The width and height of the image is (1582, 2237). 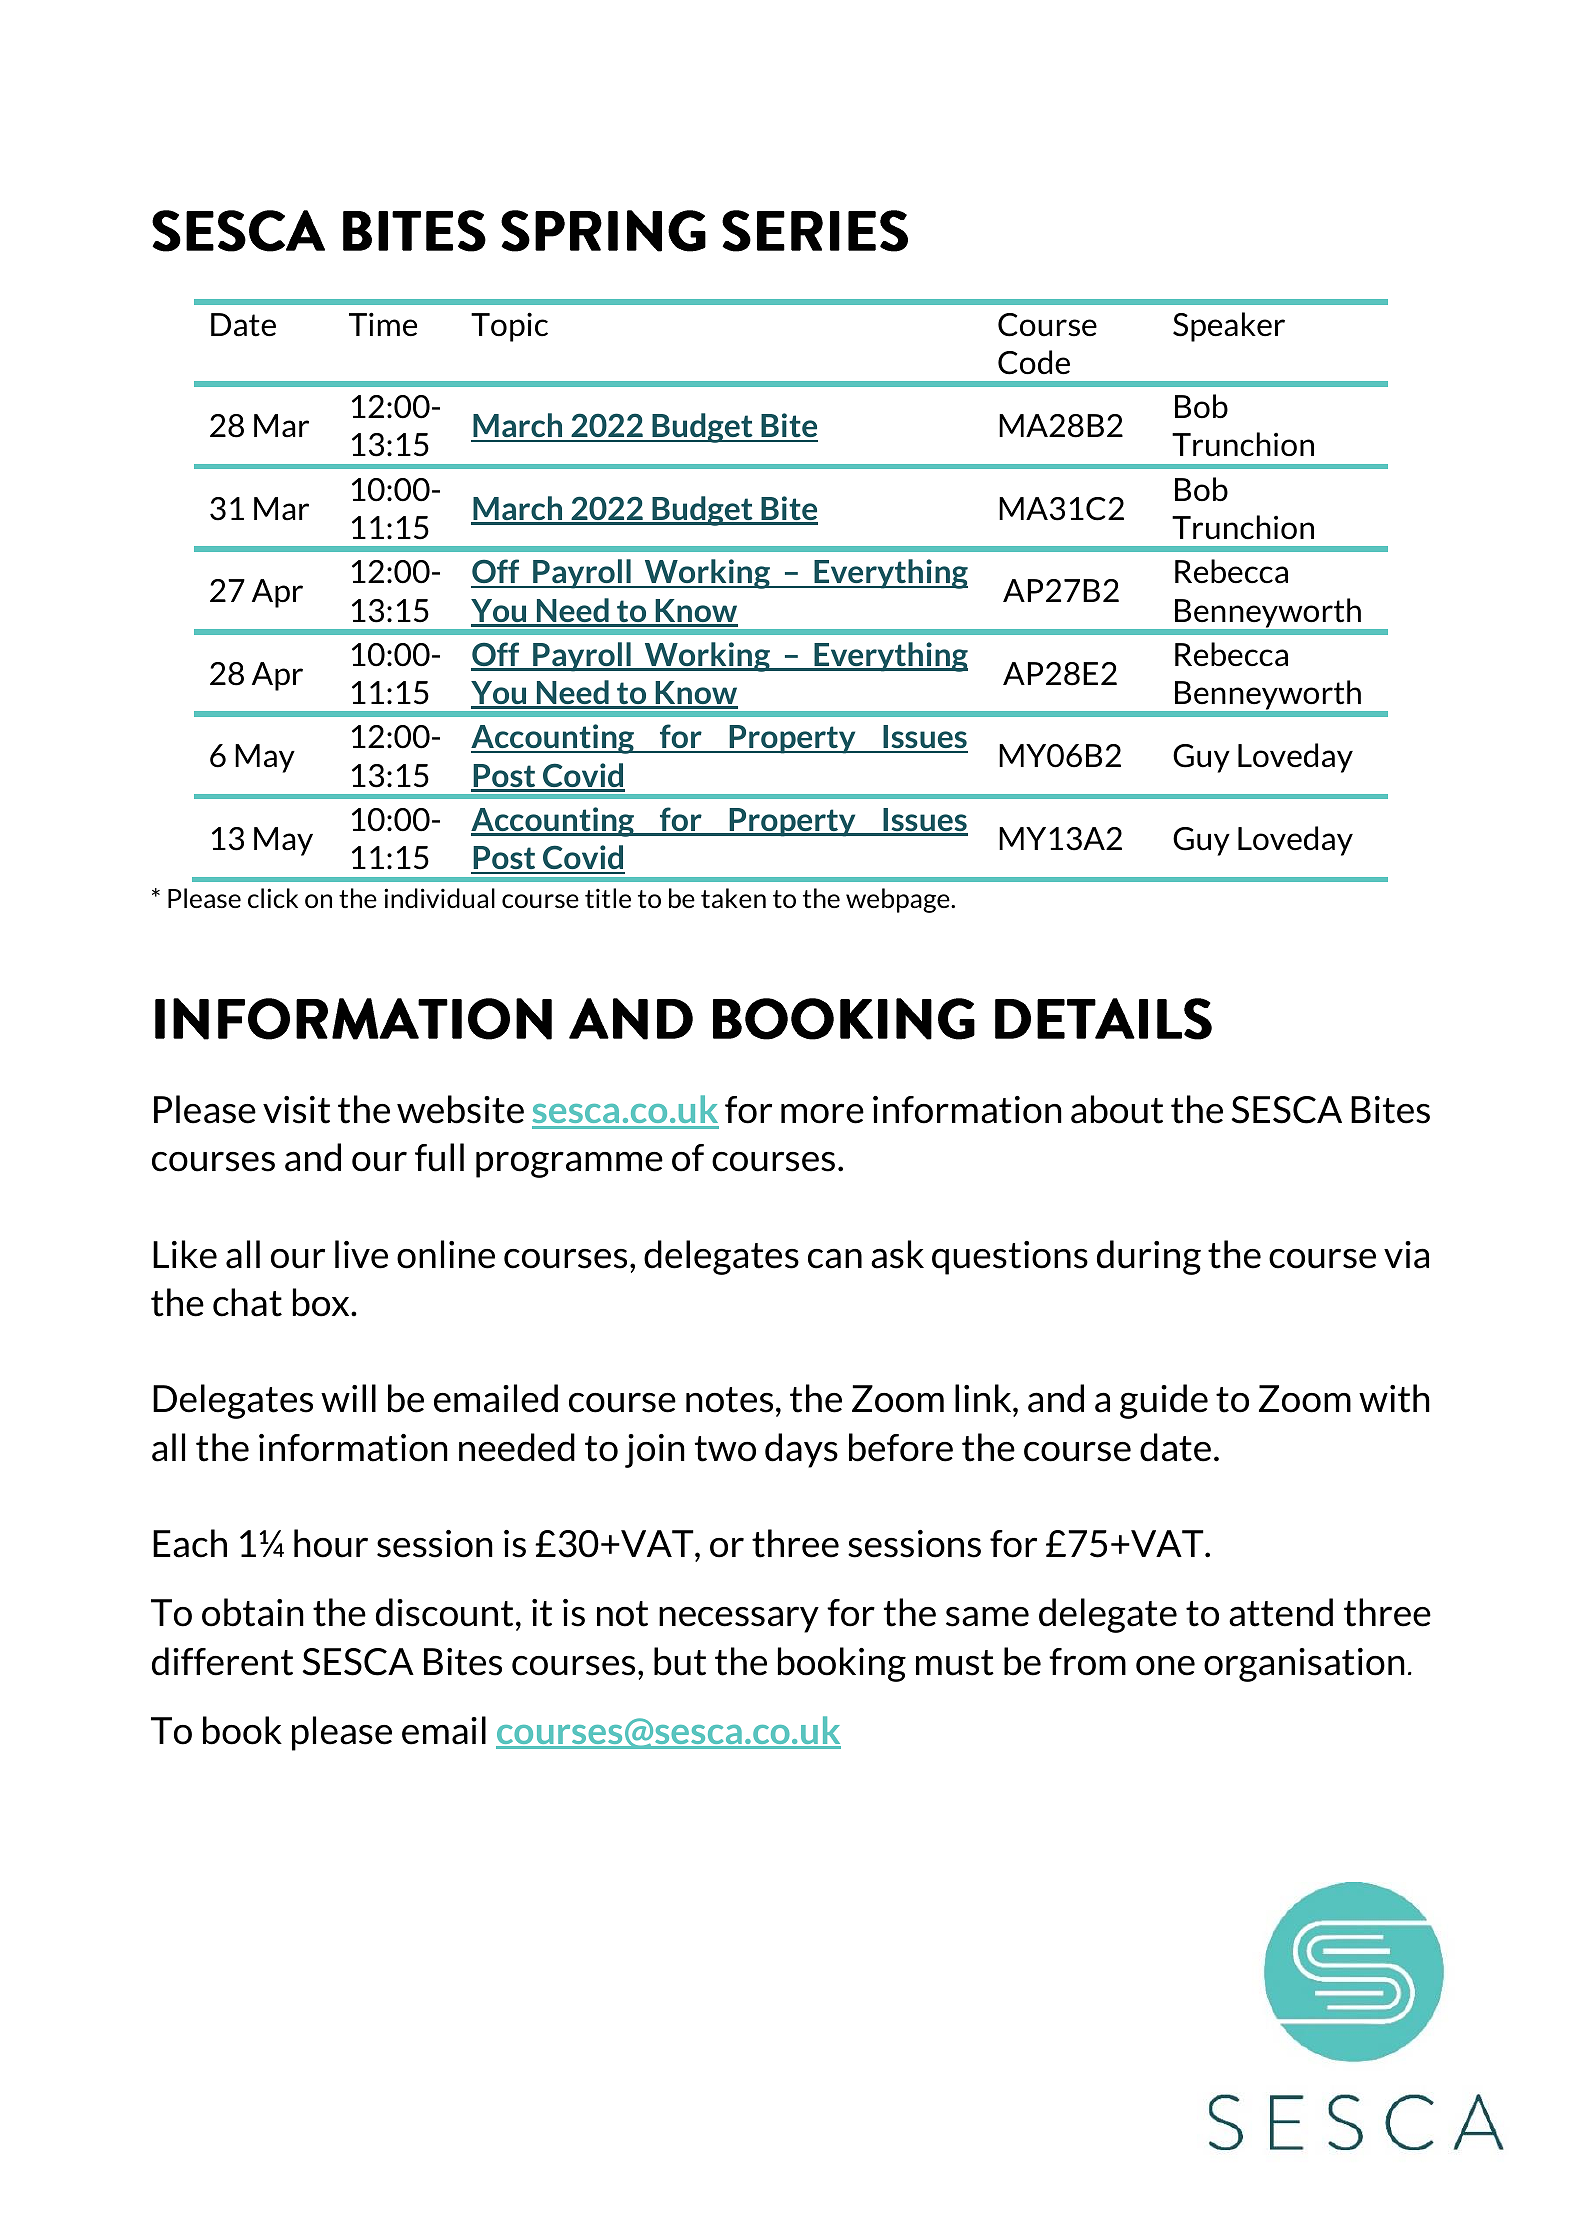 What do you see at coordinates (1281, 1612) in the image?
I see `attend` at bounding box center [1281, 1612].
